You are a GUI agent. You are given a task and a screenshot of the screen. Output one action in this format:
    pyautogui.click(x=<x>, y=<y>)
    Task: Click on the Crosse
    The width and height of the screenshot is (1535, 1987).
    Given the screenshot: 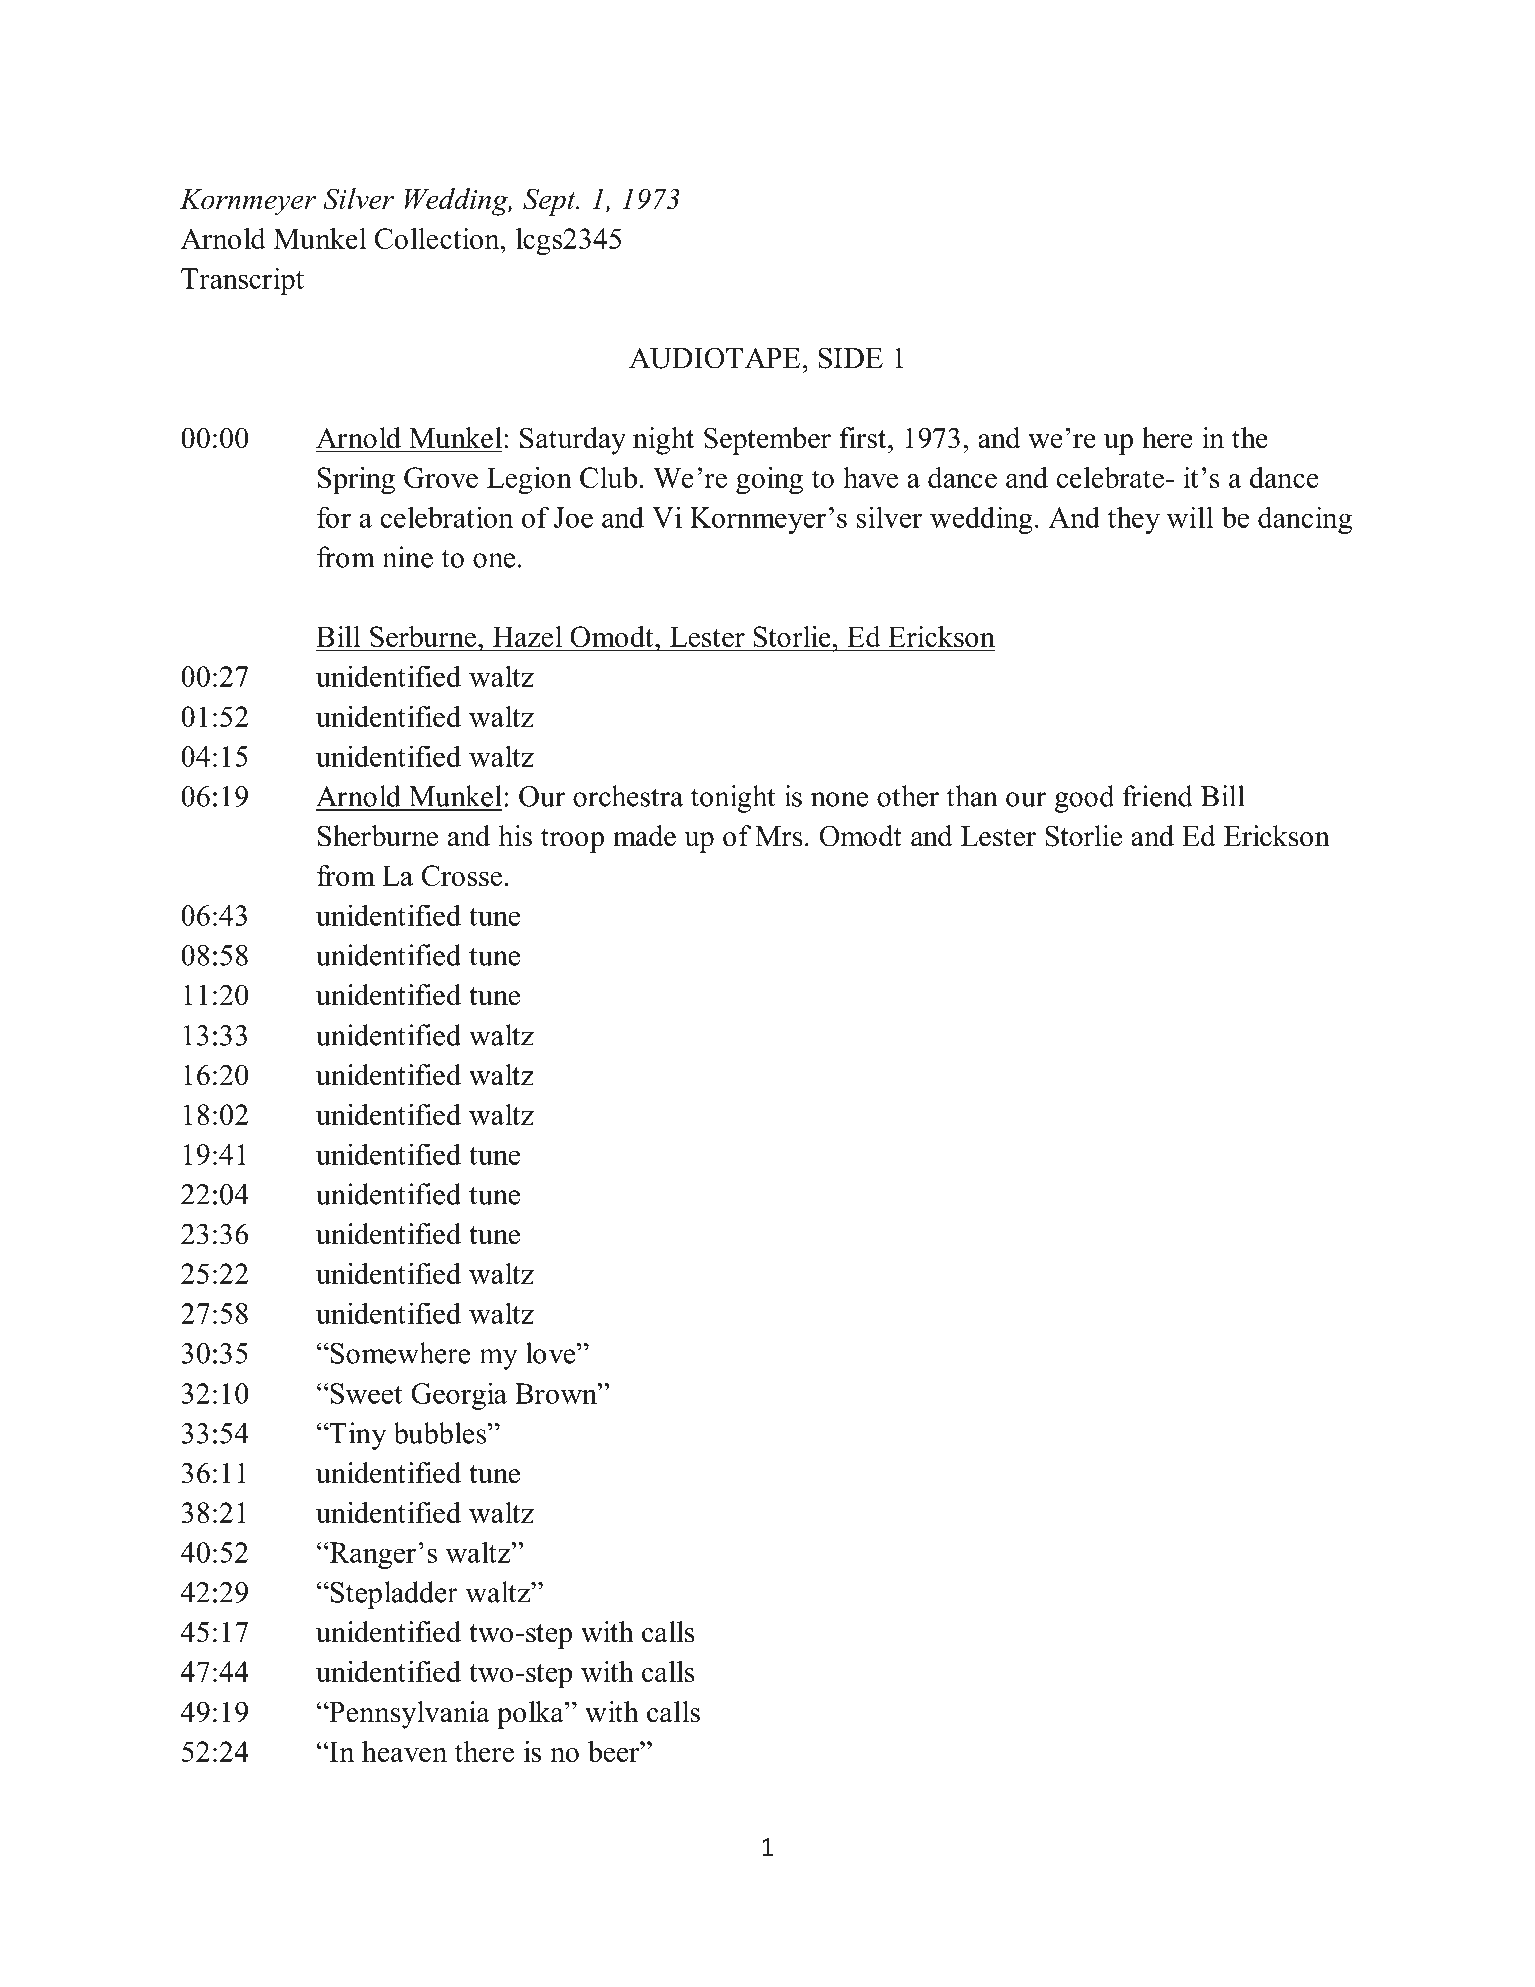 What is the action you would take?
    pyautogui.click(x=462, y=875)
